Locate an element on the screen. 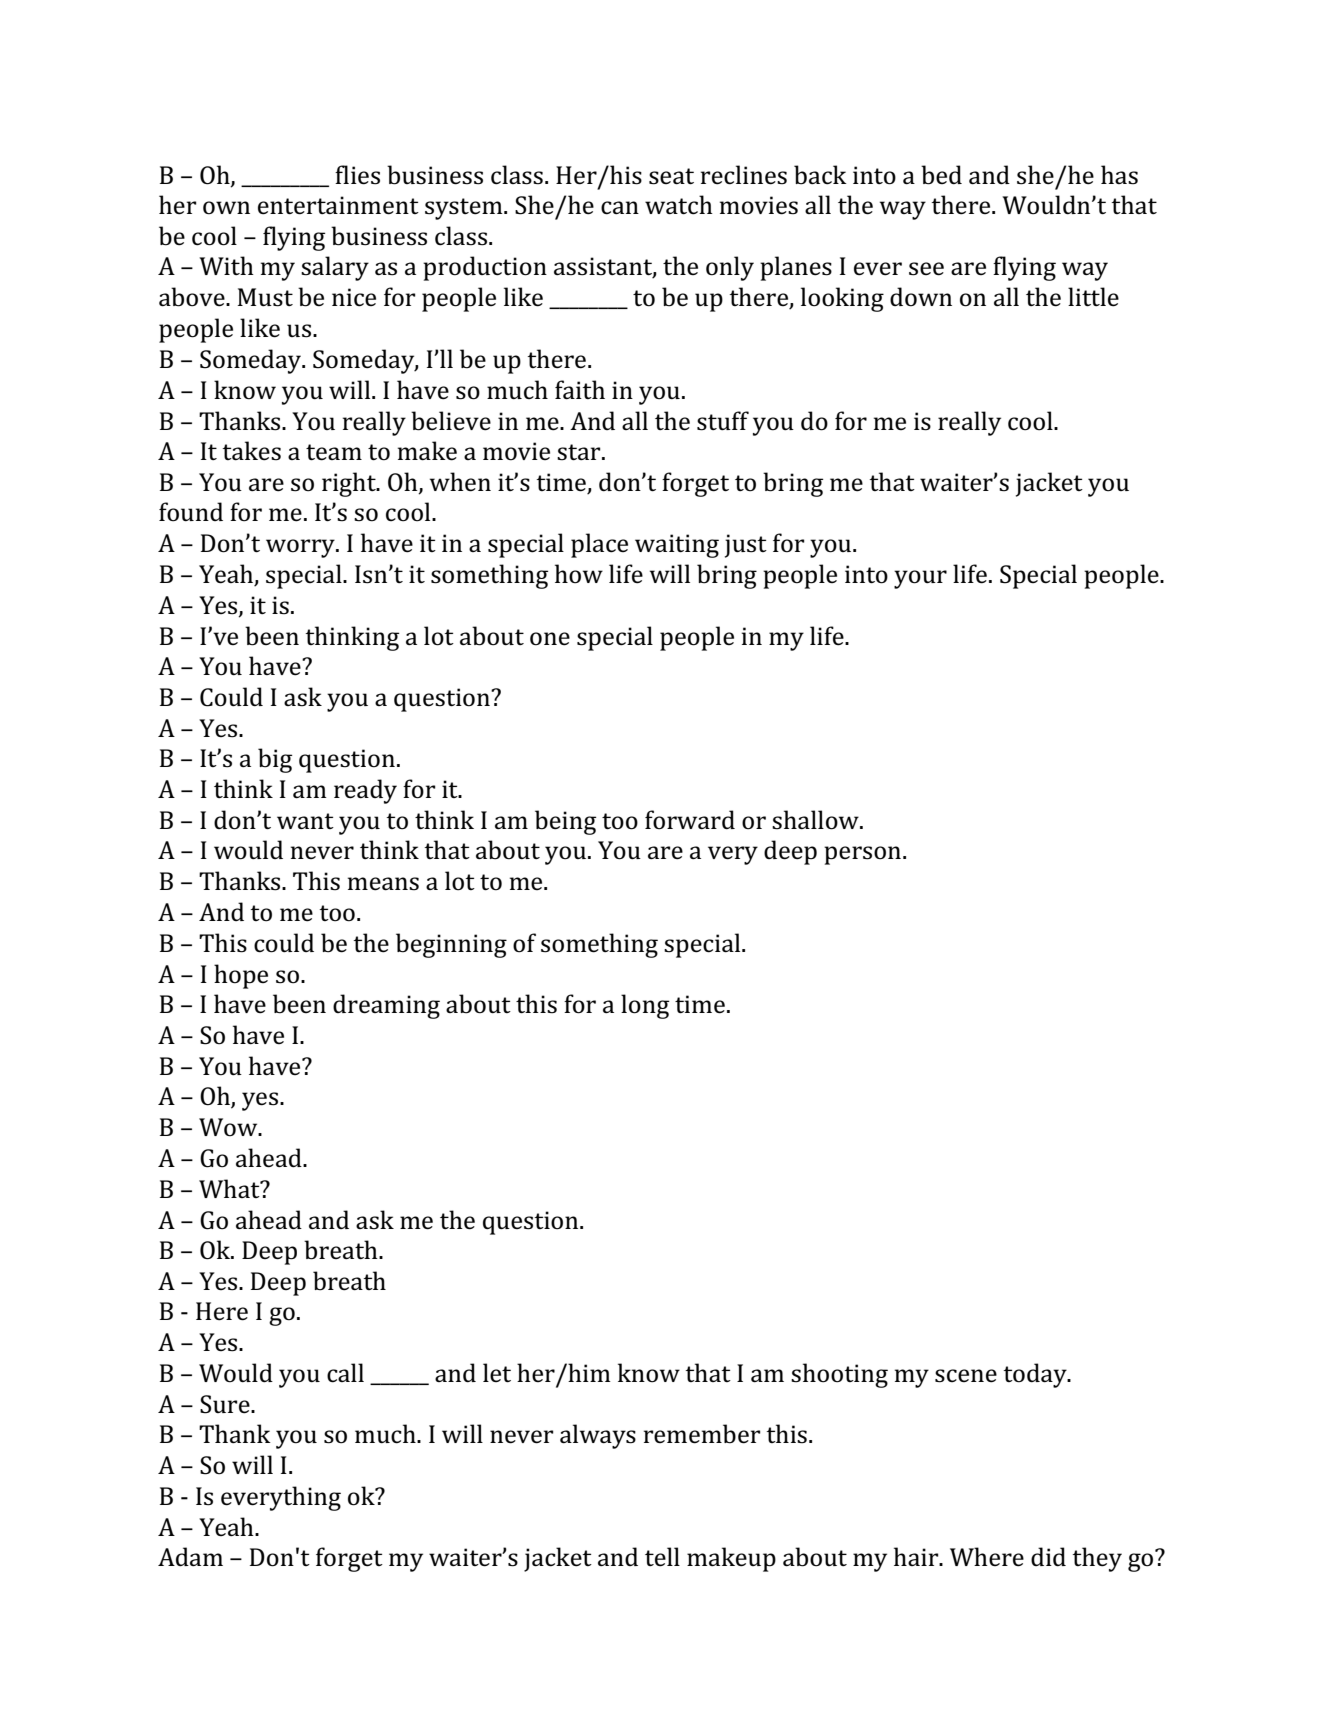  tell is located at coordinates (662, 1557).
